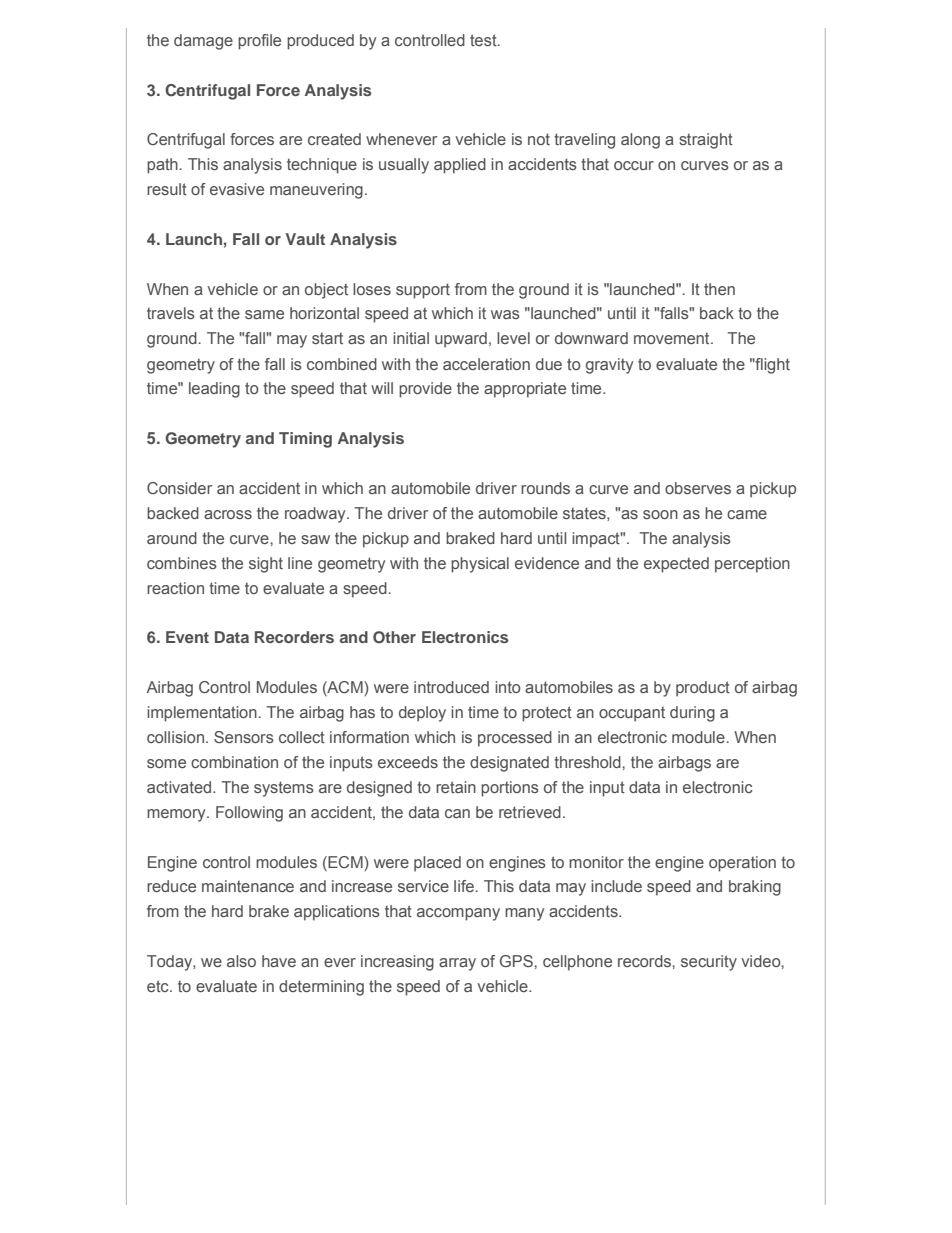  Describe the element at coordinates (706, 141) in the document. I see `straight` at that location.
